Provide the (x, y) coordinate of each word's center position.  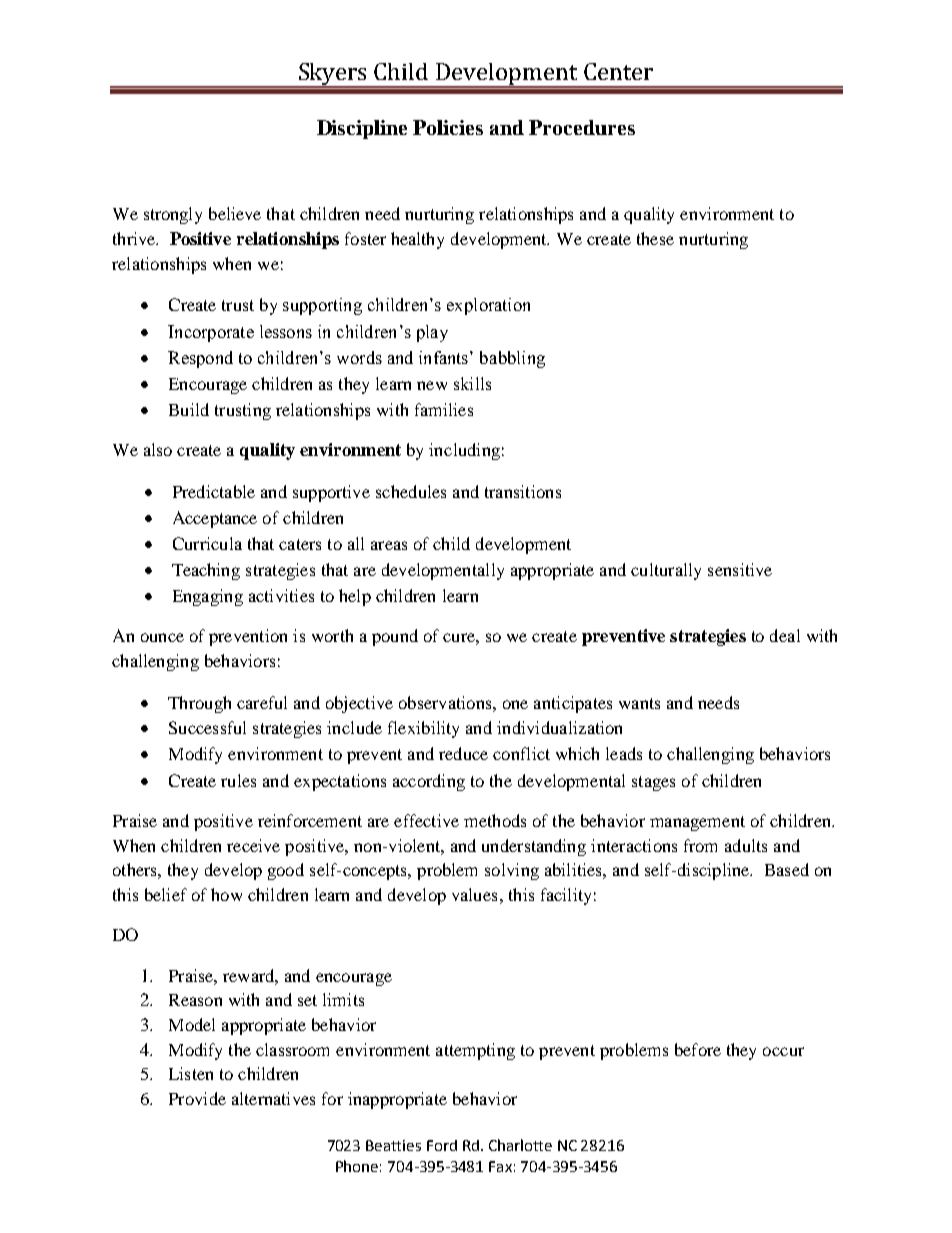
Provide (197, 1098)
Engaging (208, 597)
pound (395, 637)
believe (235, 213)
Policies (448, 127)
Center (618, 71)
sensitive (740, 569)
